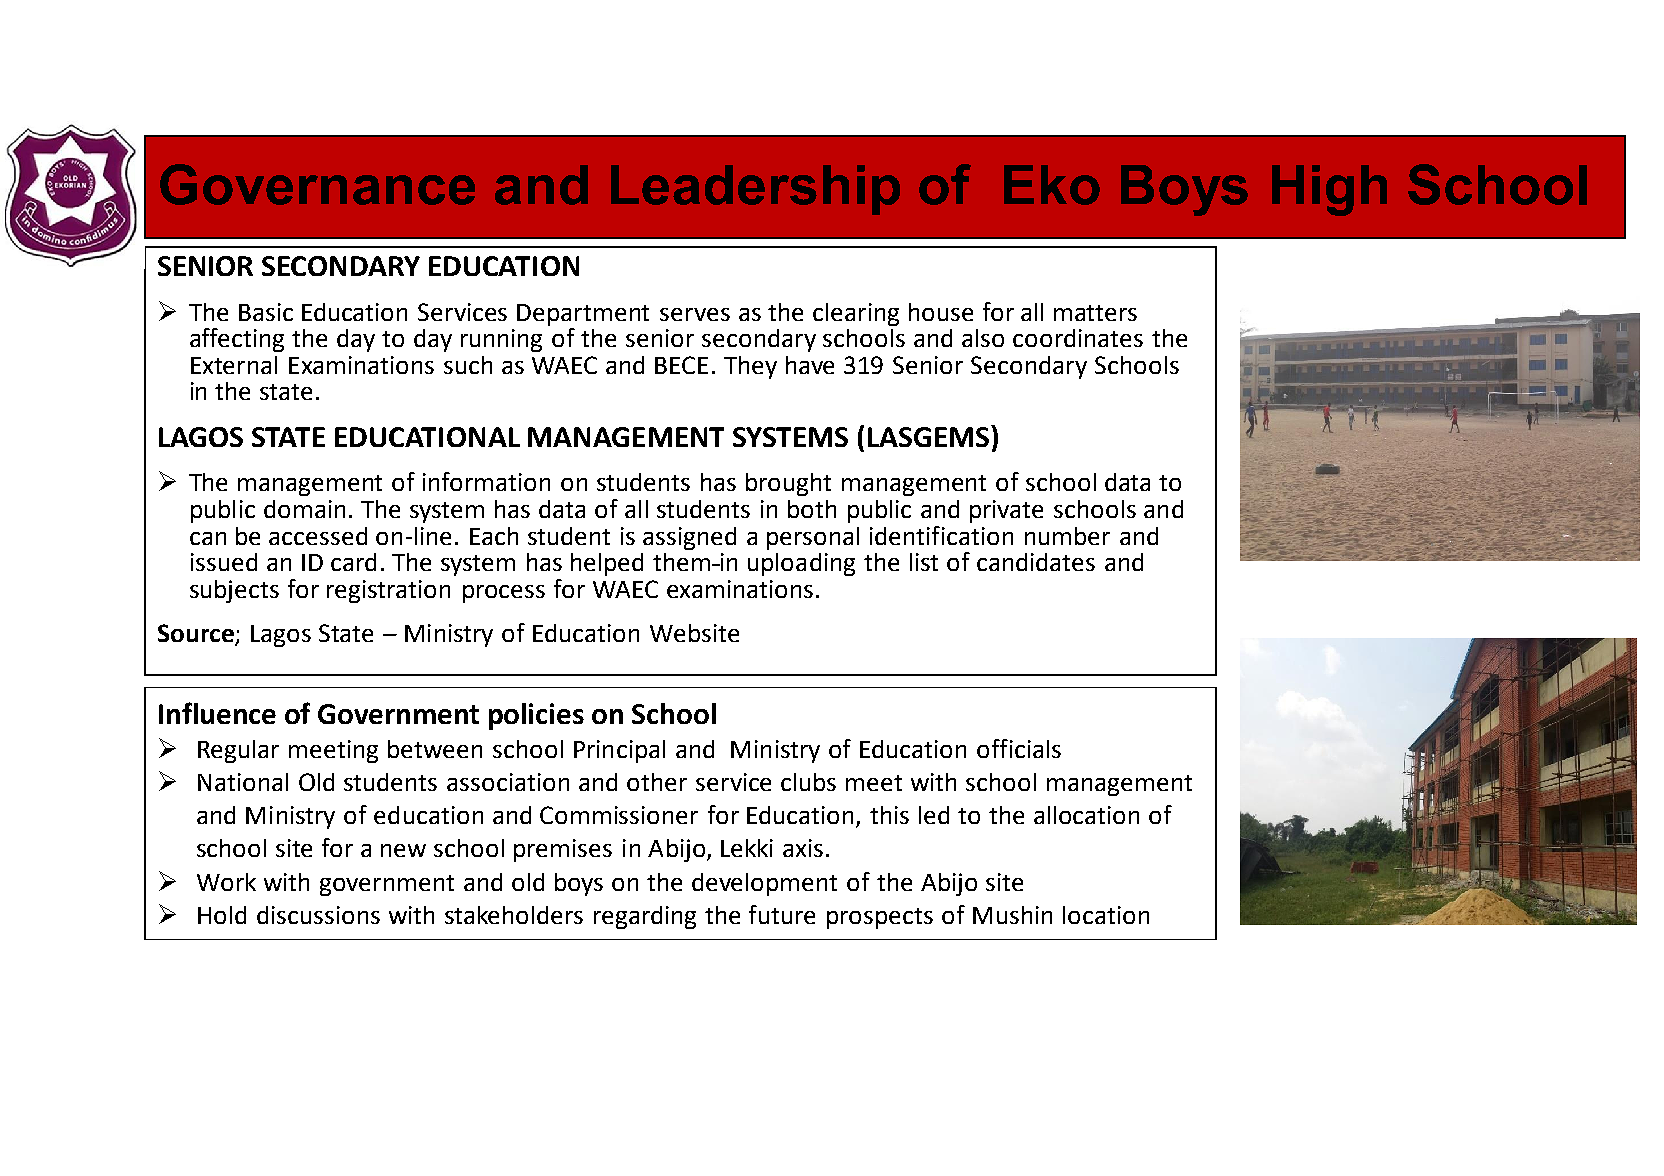  Describe the element at coordinates (1019, 748) in the screenshot. I see `officials` at that location.
